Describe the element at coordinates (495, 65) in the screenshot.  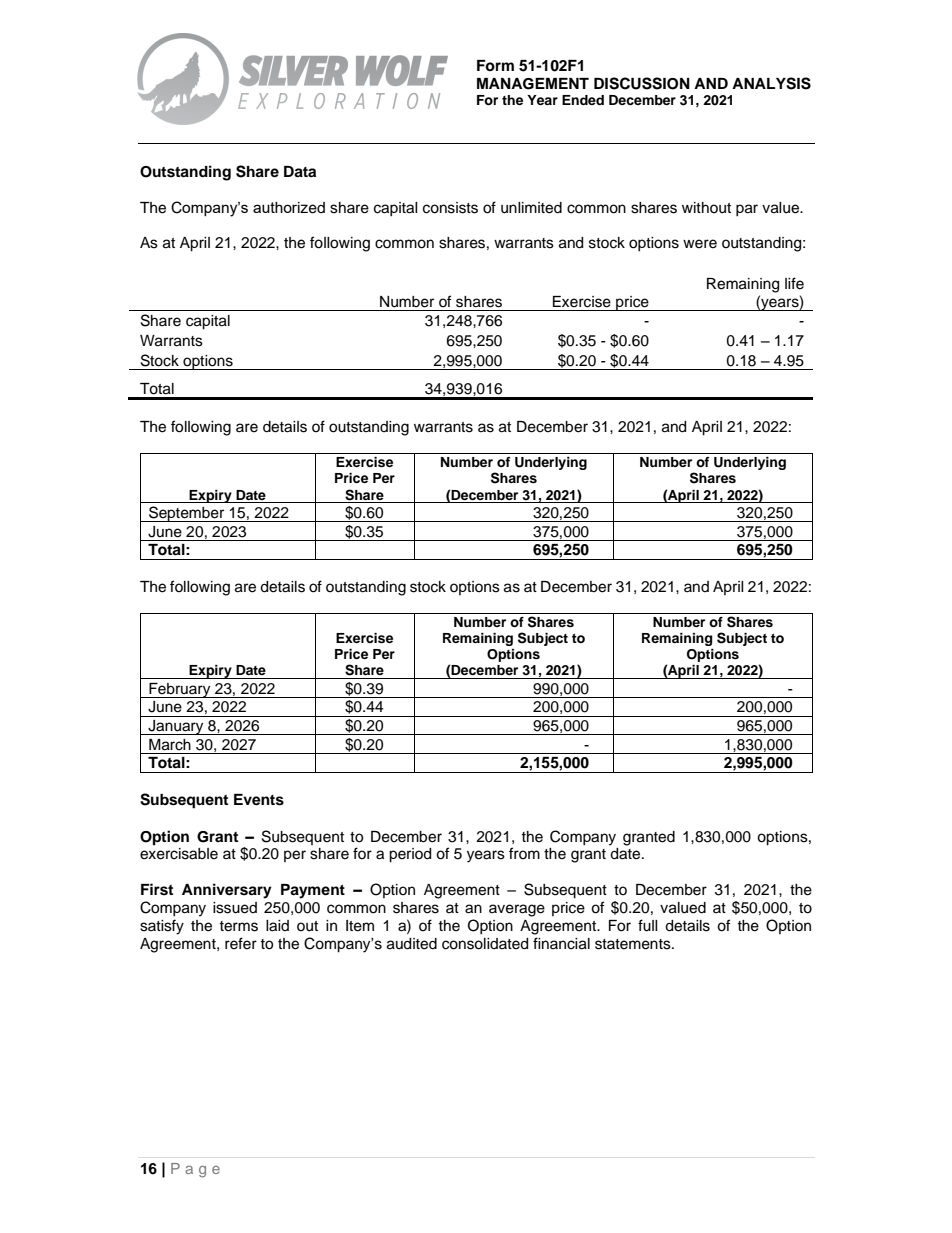
I see `Form` at that location.
